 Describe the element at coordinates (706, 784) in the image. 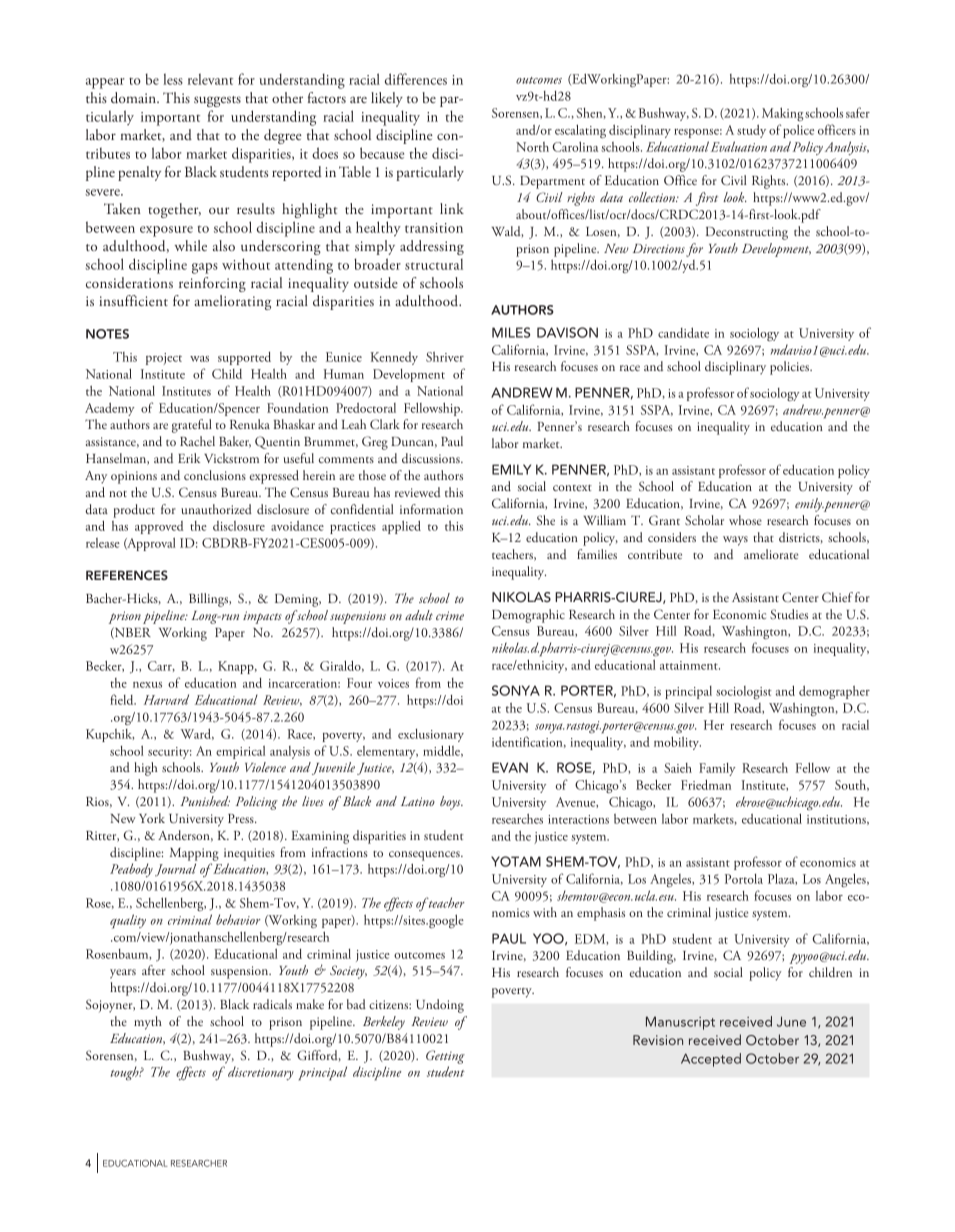

I see `Friedman` at that location.
